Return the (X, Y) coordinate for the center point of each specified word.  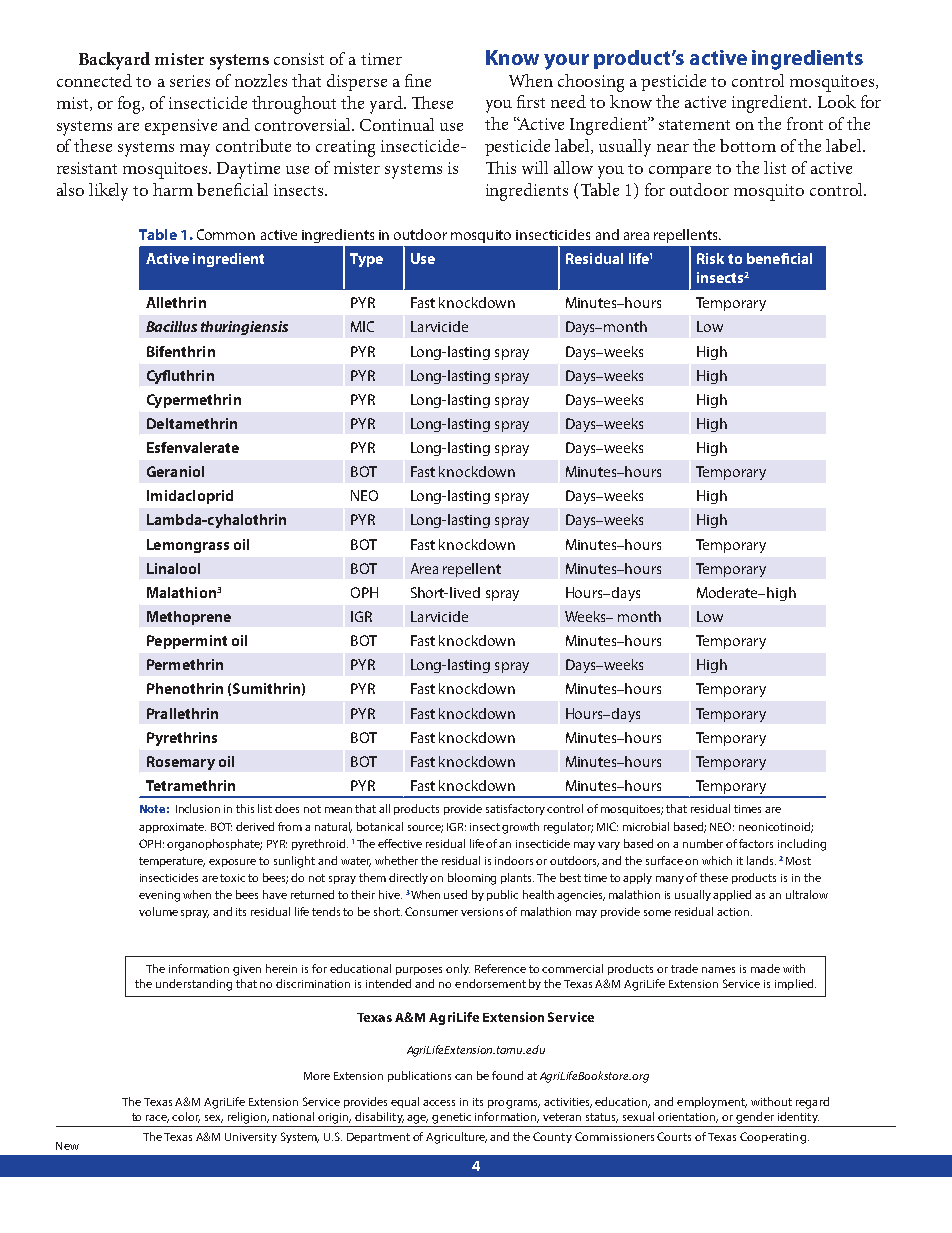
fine (418, 80)
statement (694, 125)
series (190, 81)
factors (756, 843)
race (157, 1119)
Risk (710, 258)
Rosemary (181, 763)
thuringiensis (244, 328)
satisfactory (515, 809)
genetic (451, 1118)
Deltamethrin (192, 423)
